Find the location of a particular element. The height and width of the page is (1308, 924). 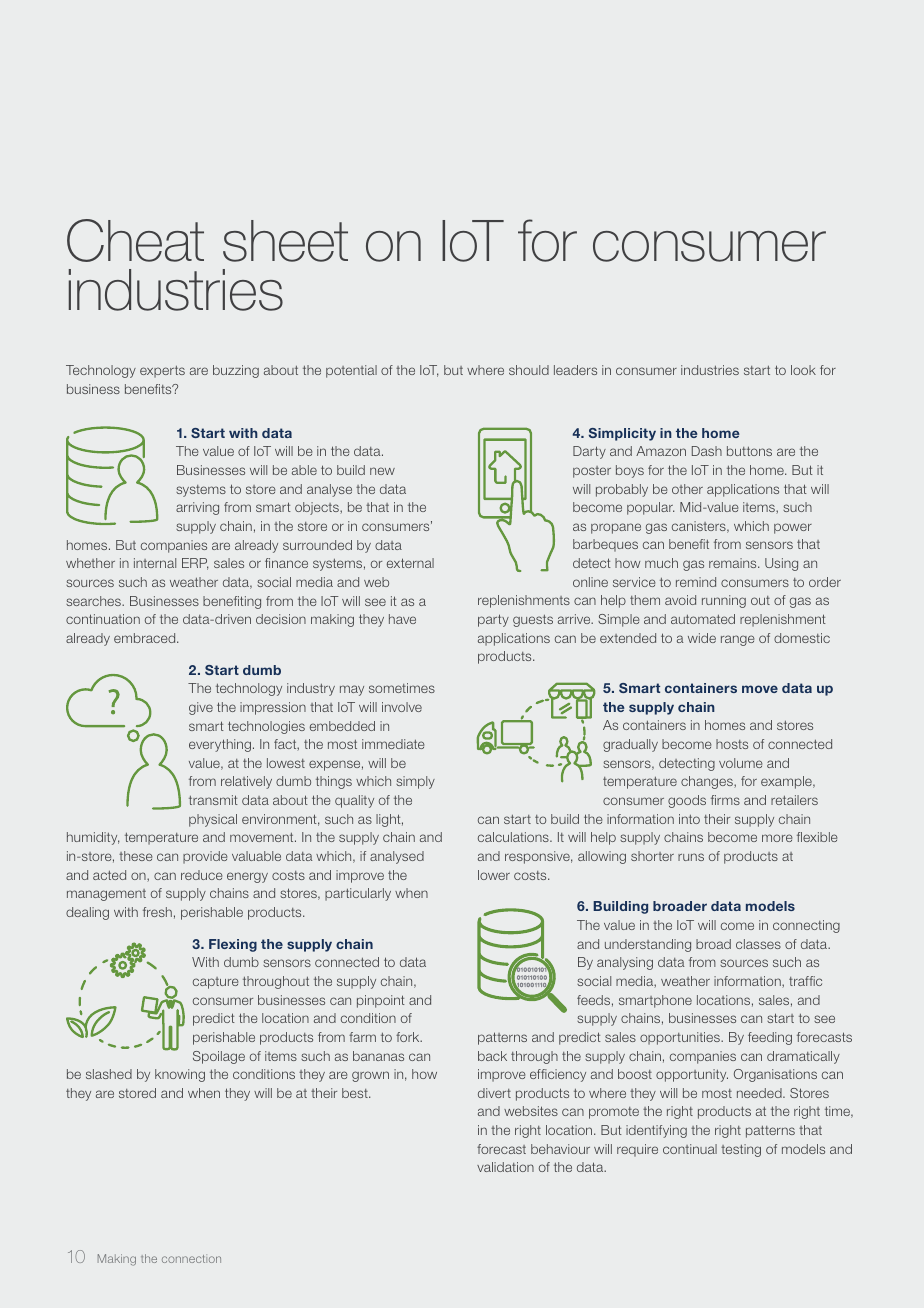

lower is located at coordinates (494, 875).
